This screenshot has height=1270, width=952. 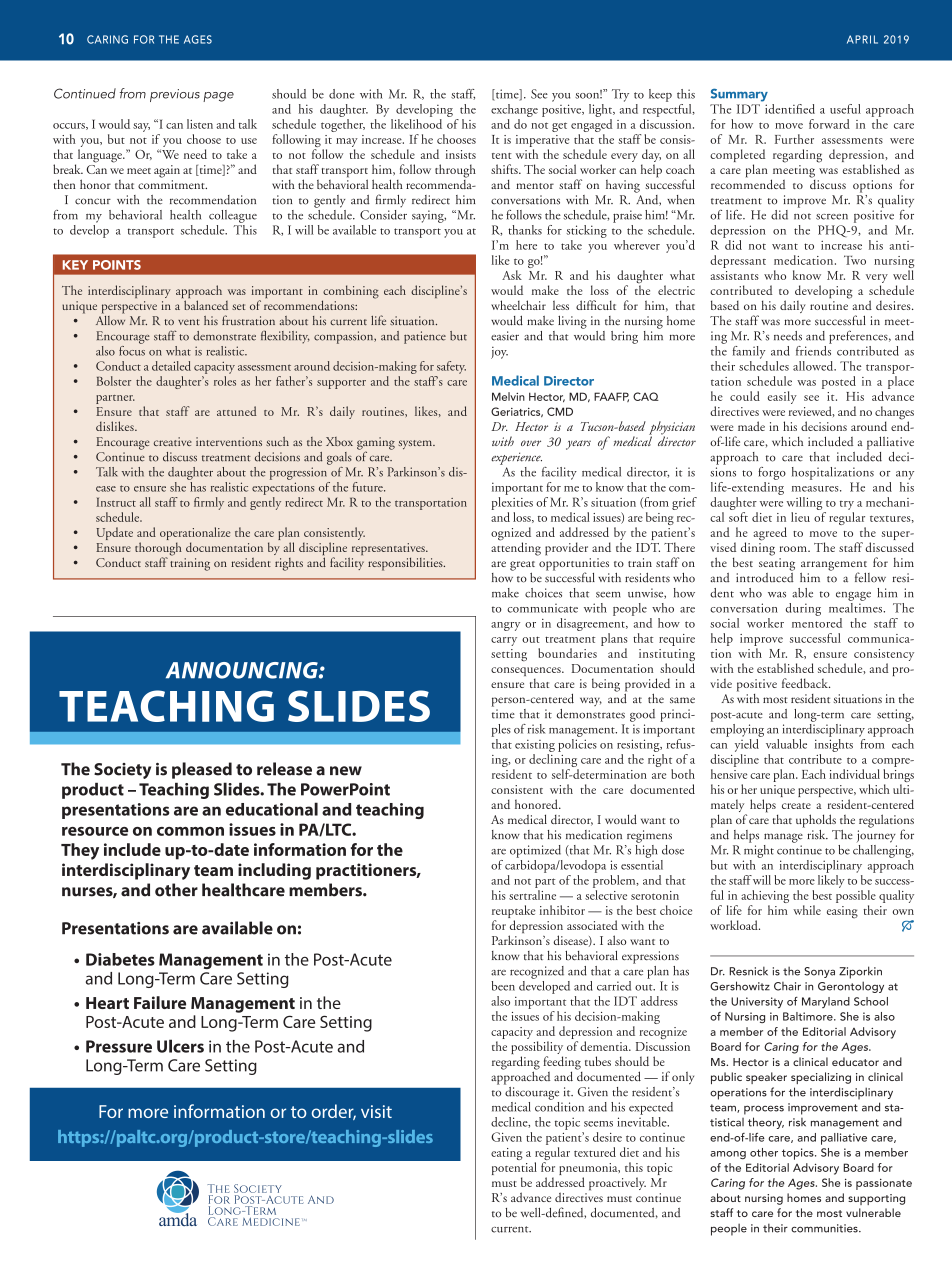 I want to click on textured, so click(x=595, y=1152).
